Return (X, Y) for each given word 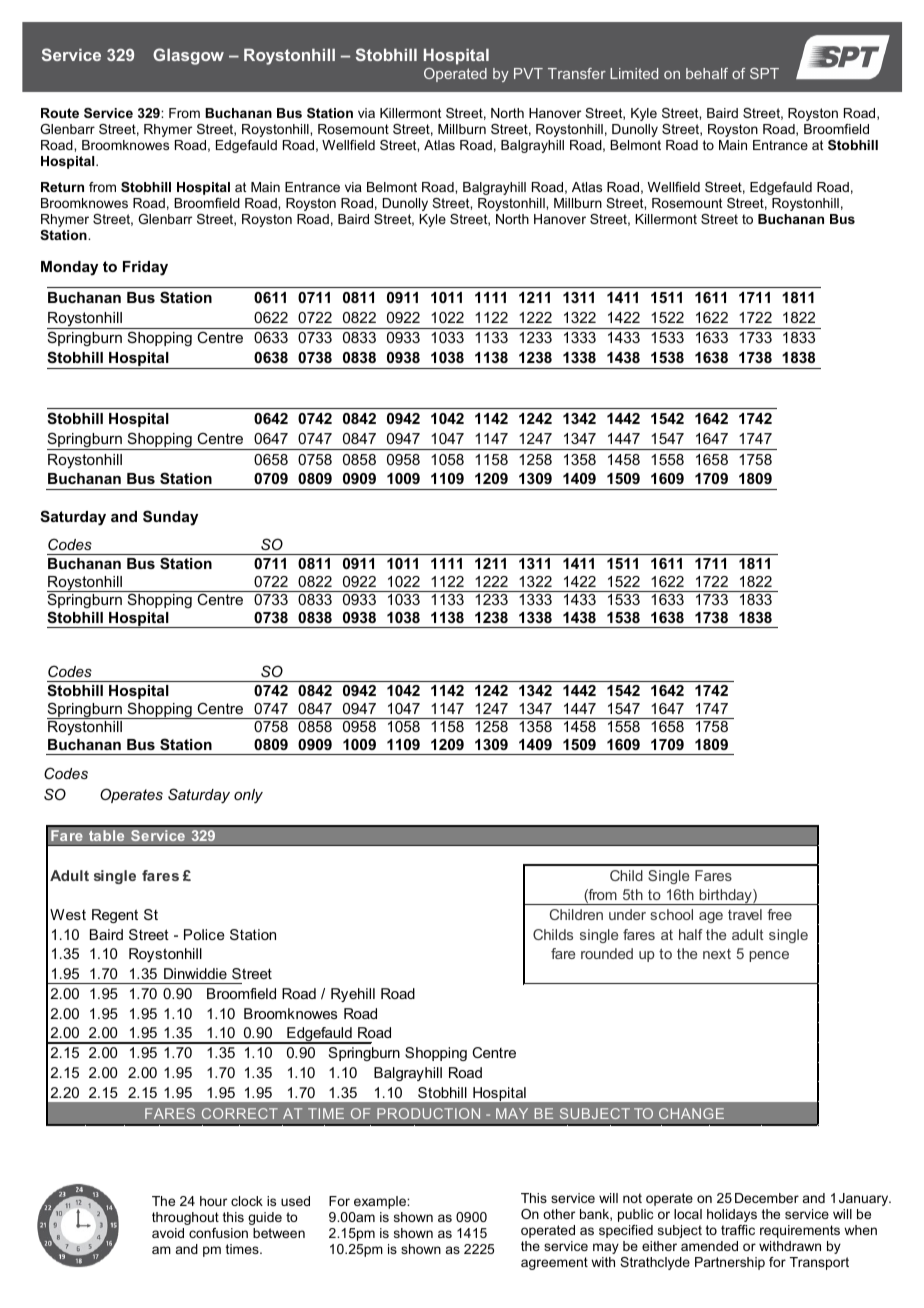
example (381, 1202)
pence (769, 956)
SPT (764, 73)
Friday (145, 268)
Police (204, 934)
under (627, 914)
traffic (738, 1230)
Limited (634, 73)
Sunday (170, 518)
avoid (168, 1233)
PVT (528, 73)
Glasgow (188, 56)
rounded (607, 953)
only (248, 796)
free (779, 914)
